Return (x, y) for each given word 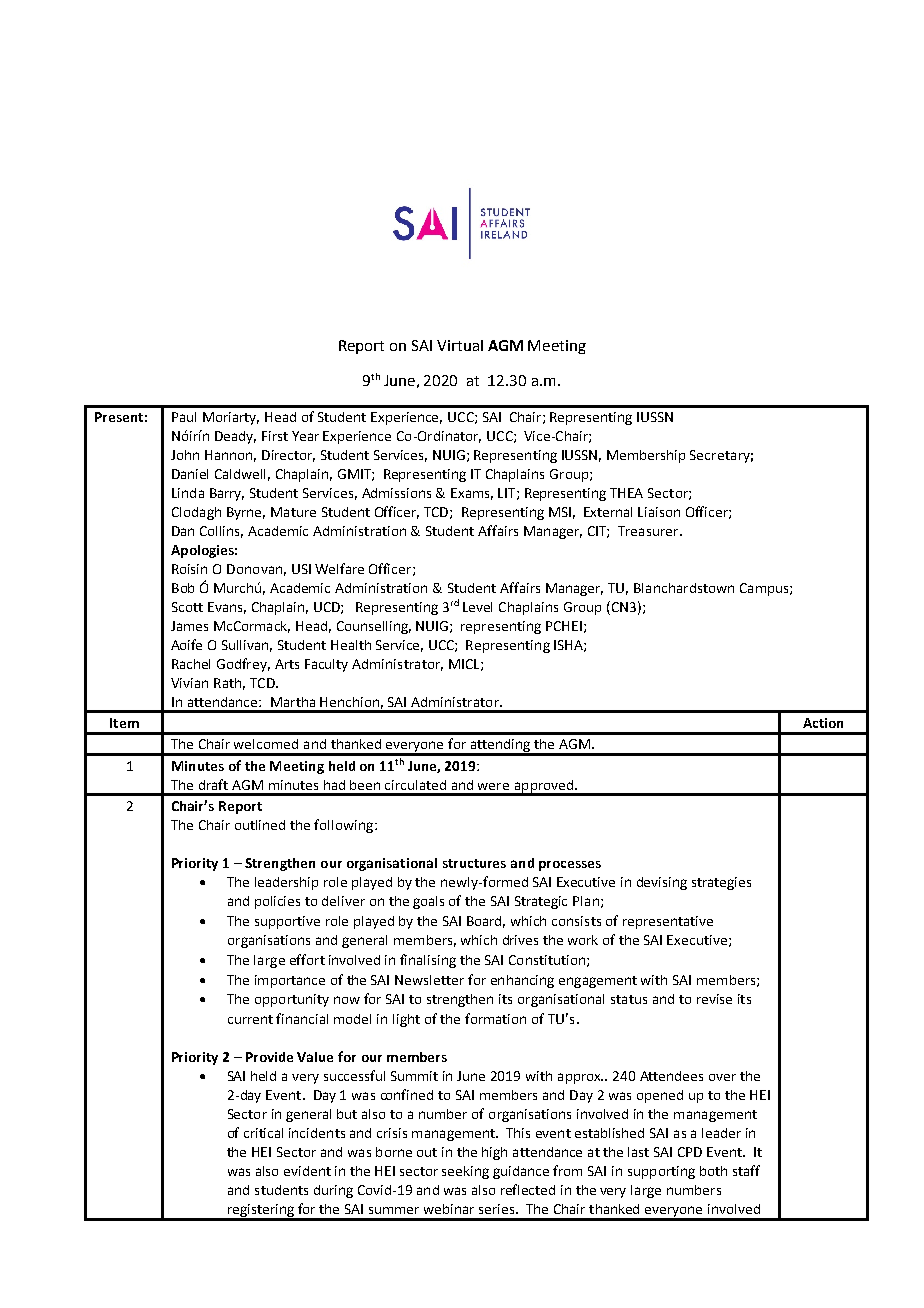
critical (263, 1133)
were (493, 786)
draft (213, 784)
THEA (626, 493)
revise (714, 999)
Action (823, 723)
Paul (184, 417)
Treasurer (649, 531)
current (250, 1019)
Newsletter (429, 980)
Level (477, 607)
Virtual (460, 345)
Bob (183, 588)
